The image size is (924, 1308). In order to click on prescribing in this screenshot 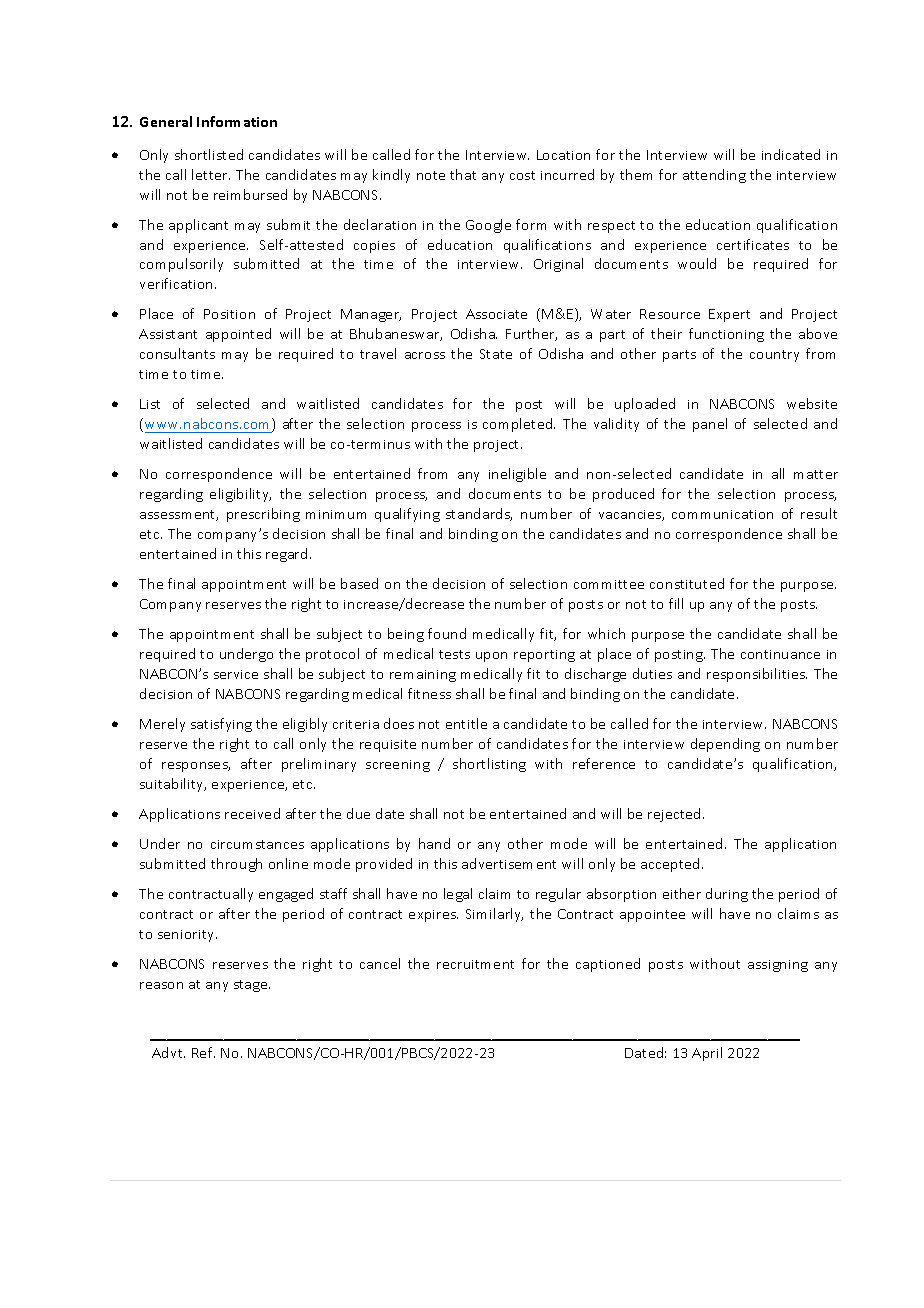, I will do `click(263, 515)`.
